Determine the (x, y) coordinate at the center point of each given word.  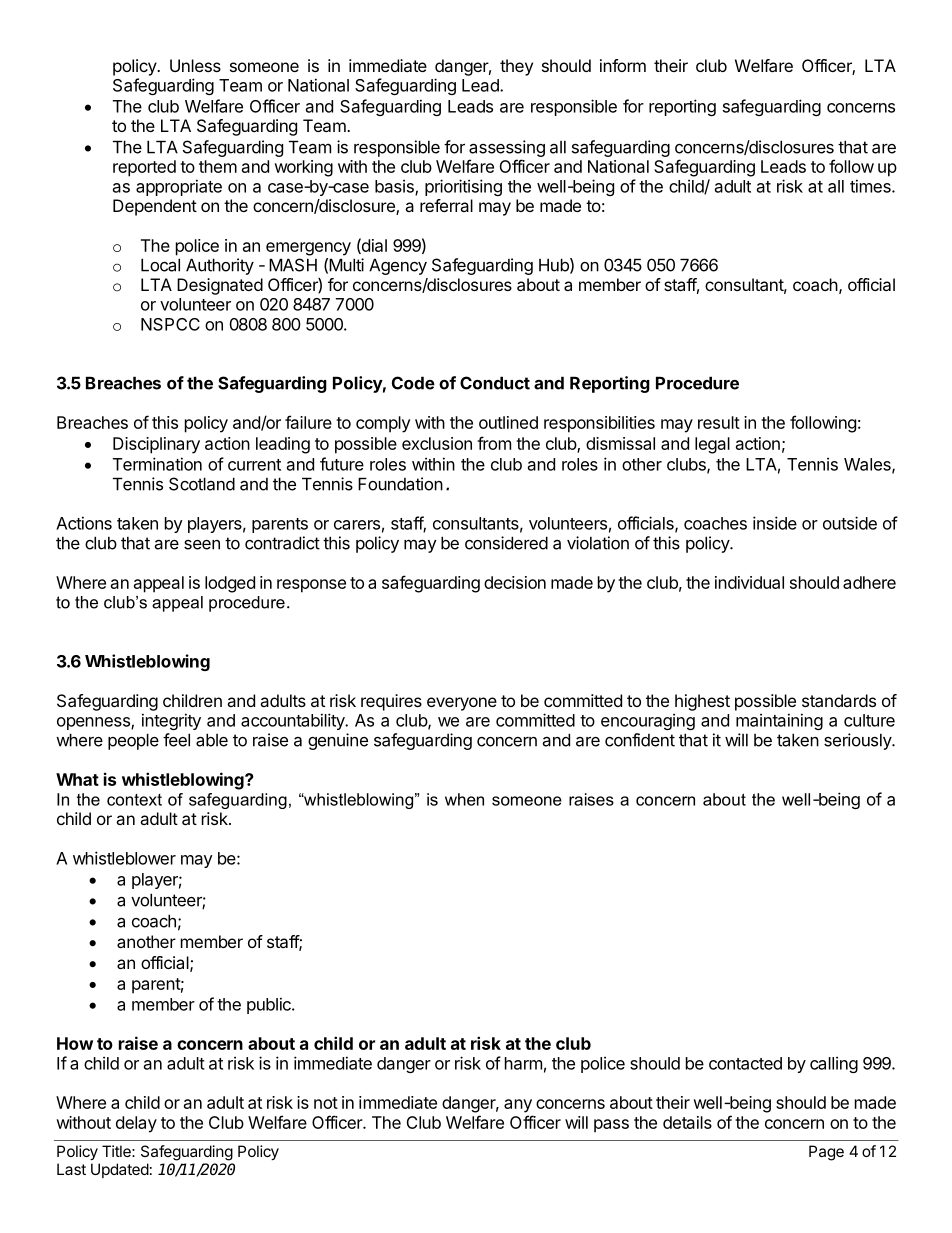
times (871, 186)
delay (136, 1124)
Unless (195, 65)
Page (826, 1153)
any (518, 1106)
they (516, 67)
